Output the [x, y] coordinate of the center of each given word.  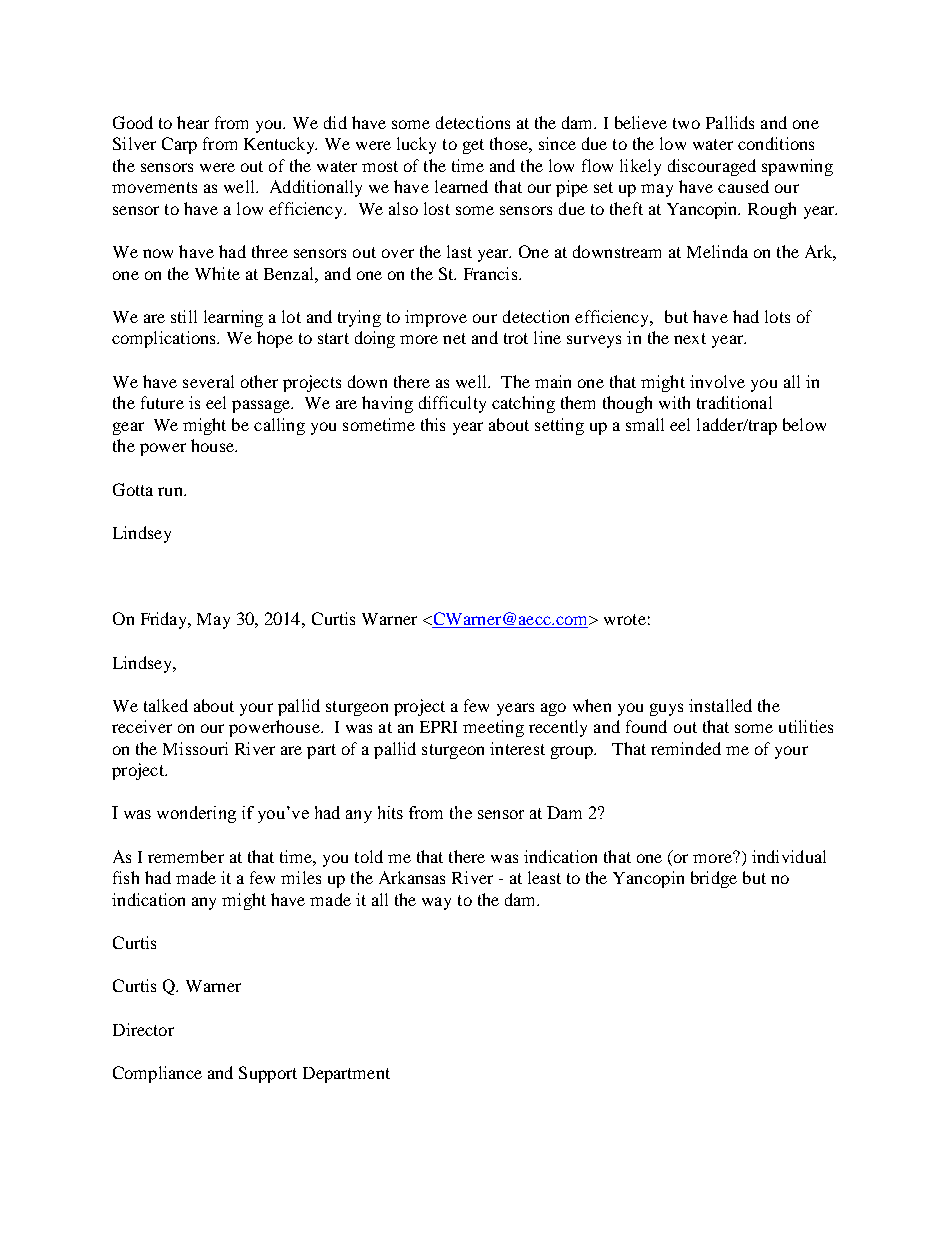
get [473, 146]
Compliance [157, 1074]
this [433, 424]
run [171, 491]
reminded [686, 748]
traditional [734, 402]
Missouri [195, 748]
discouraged [712, 167]
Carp [179, 145]
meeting [493, 728]
